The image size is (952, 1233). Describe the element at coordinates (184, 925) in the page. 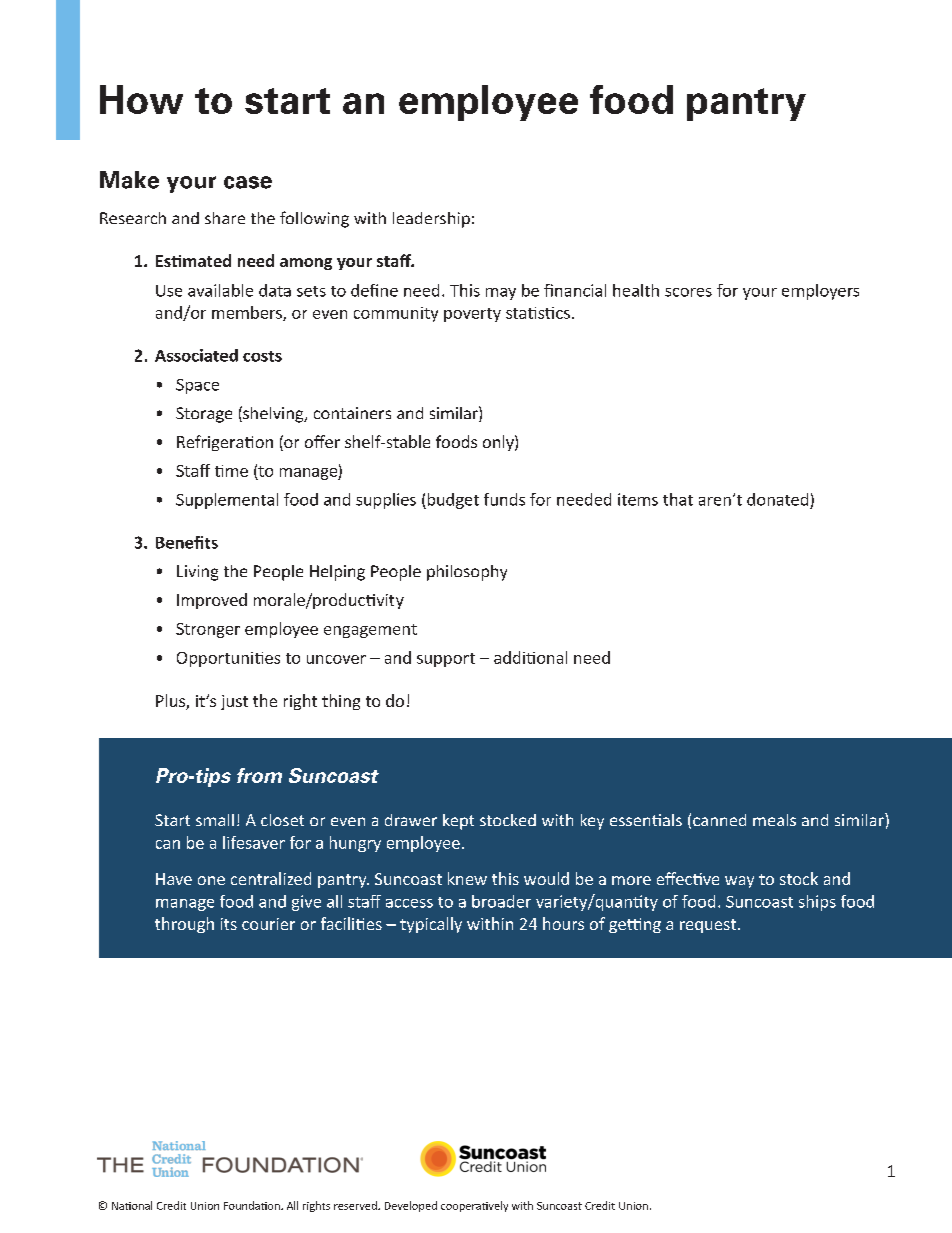

I see `through` at that location.
